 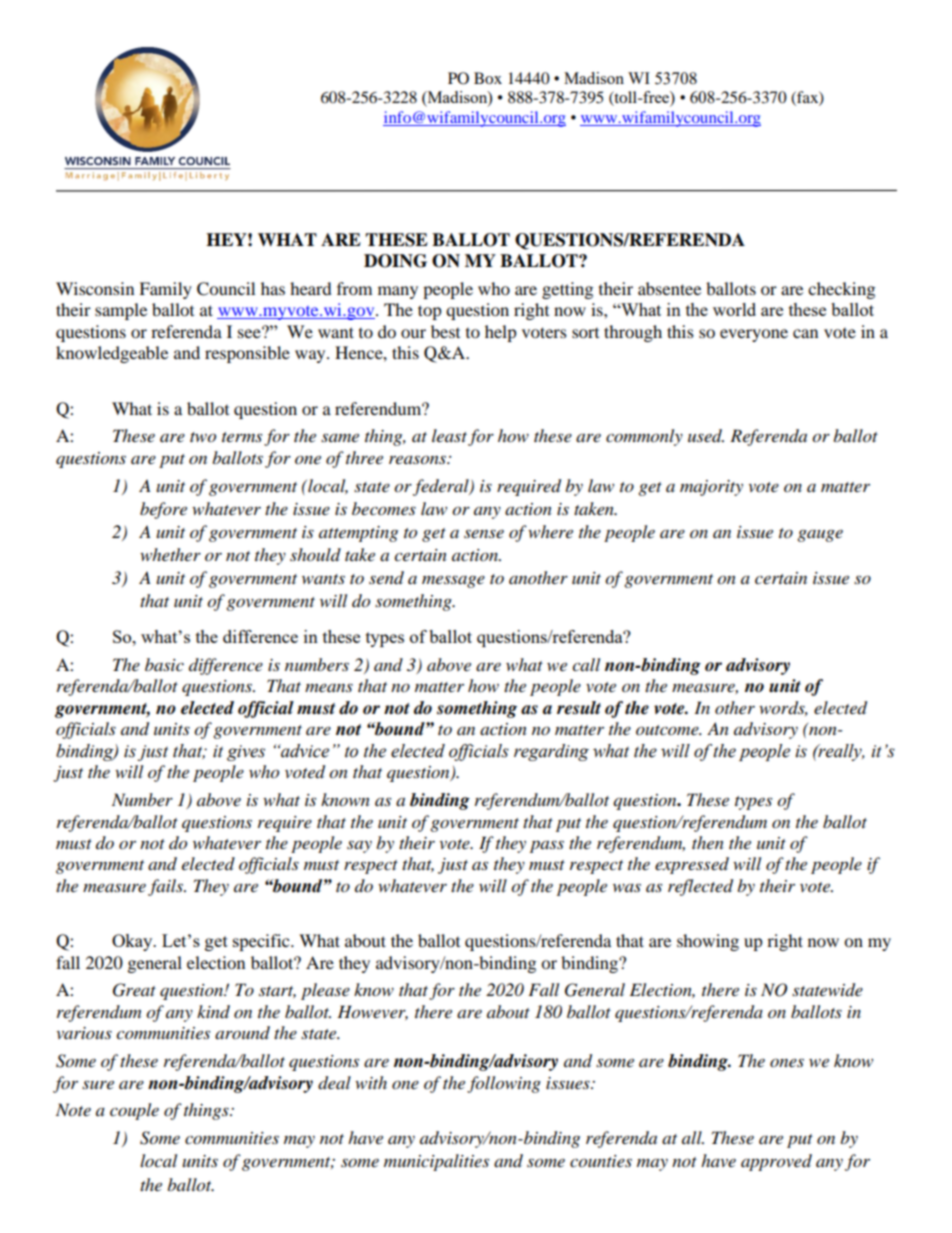 I want to click on absentee, so click(x=669, y=288).
